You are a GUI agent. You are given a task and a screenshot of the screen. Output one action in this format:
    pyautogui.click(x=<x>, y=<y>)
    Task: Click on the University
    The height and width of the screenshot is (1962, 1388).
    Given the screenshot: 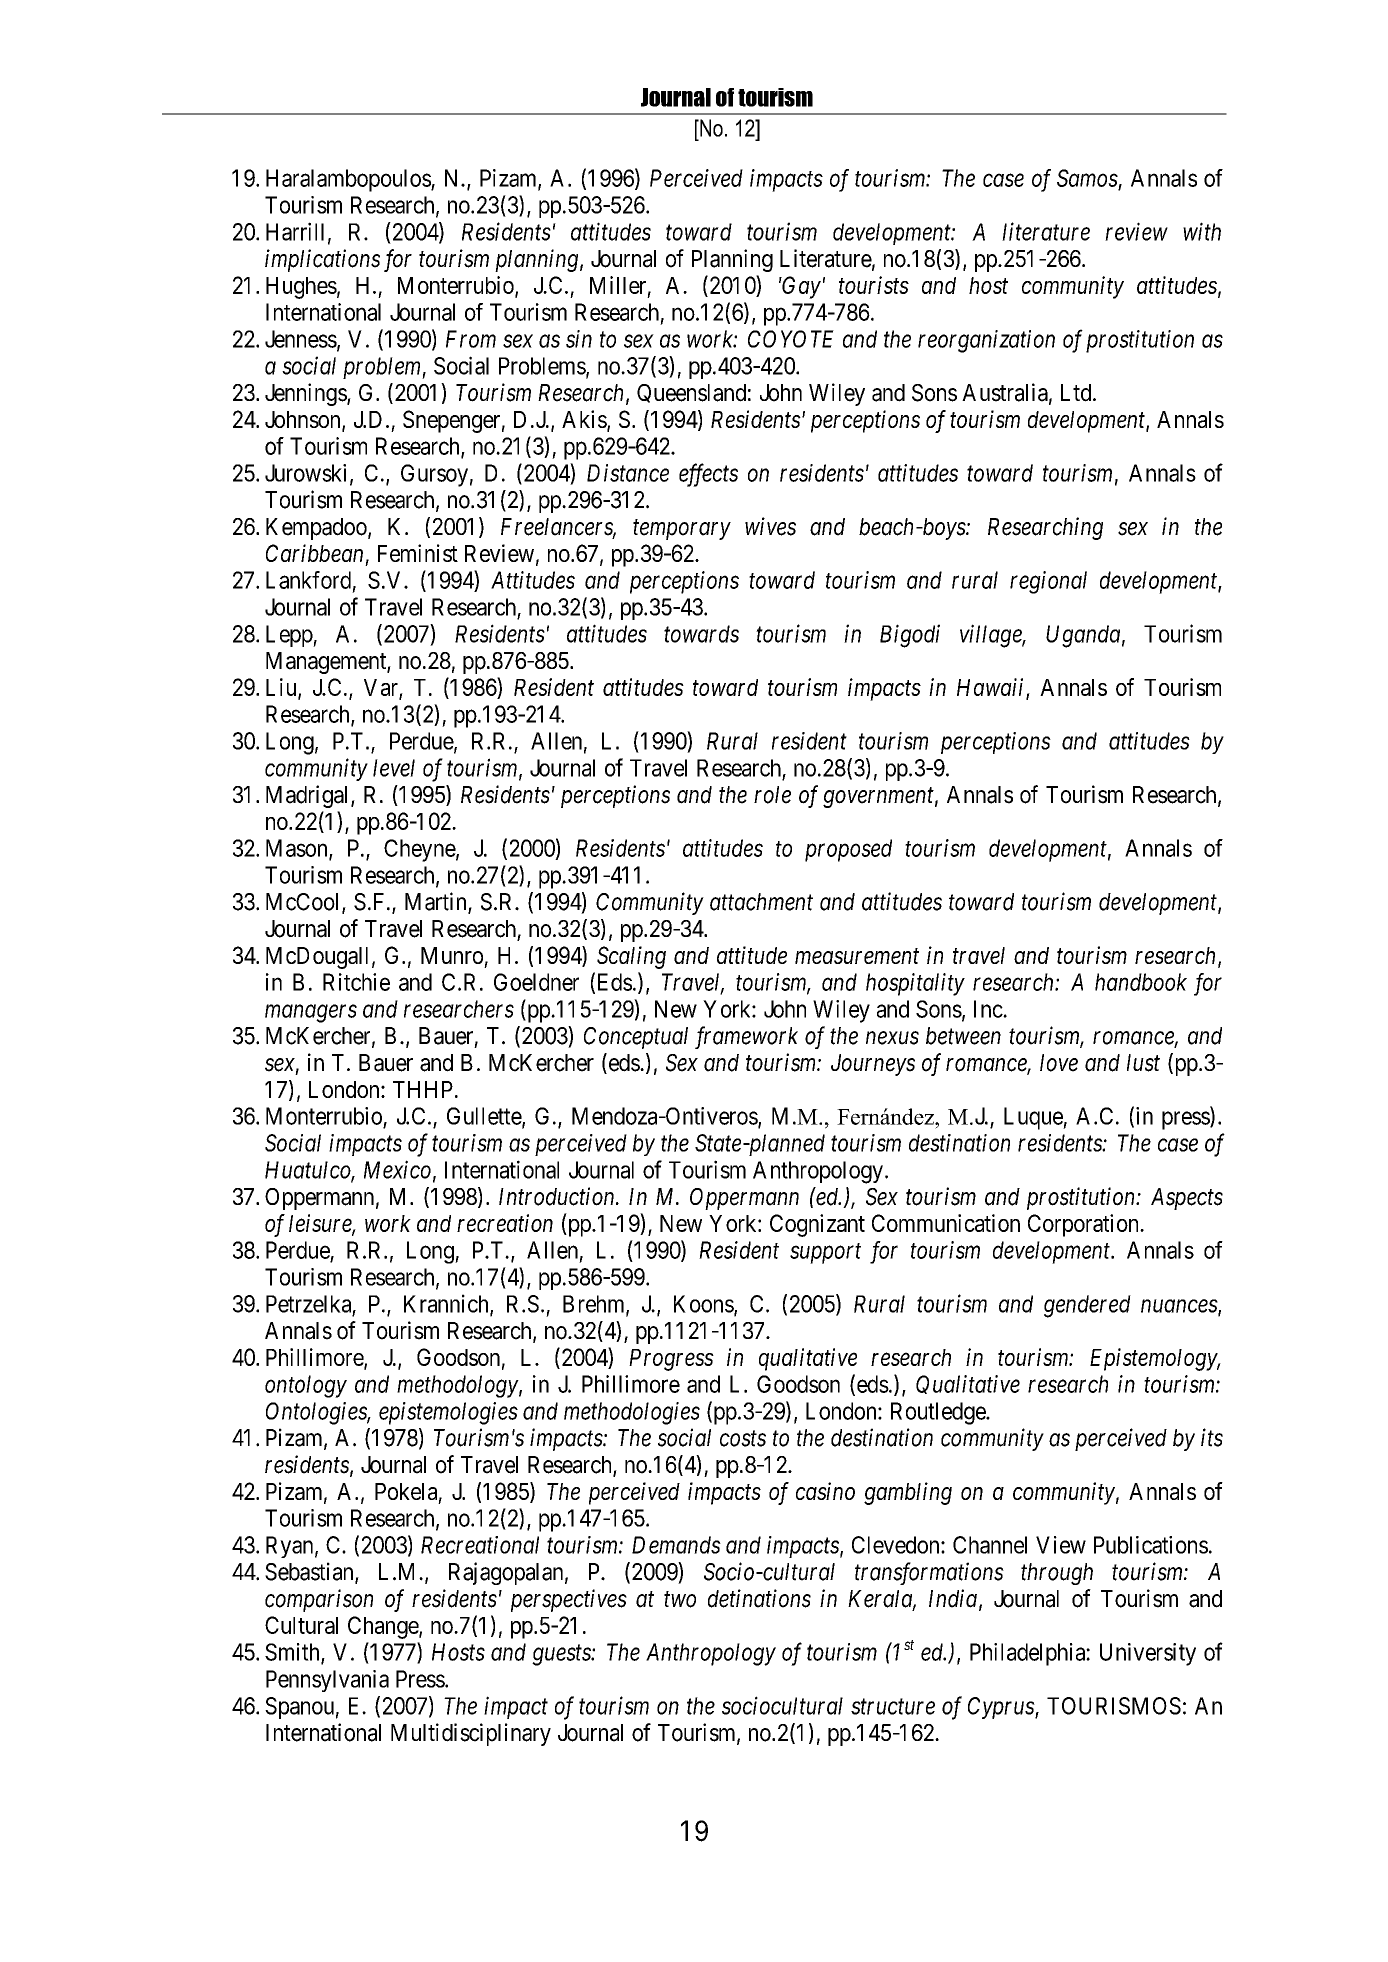 What is the action you would take?
    pyautogui.click(x=1148, y=1654)
